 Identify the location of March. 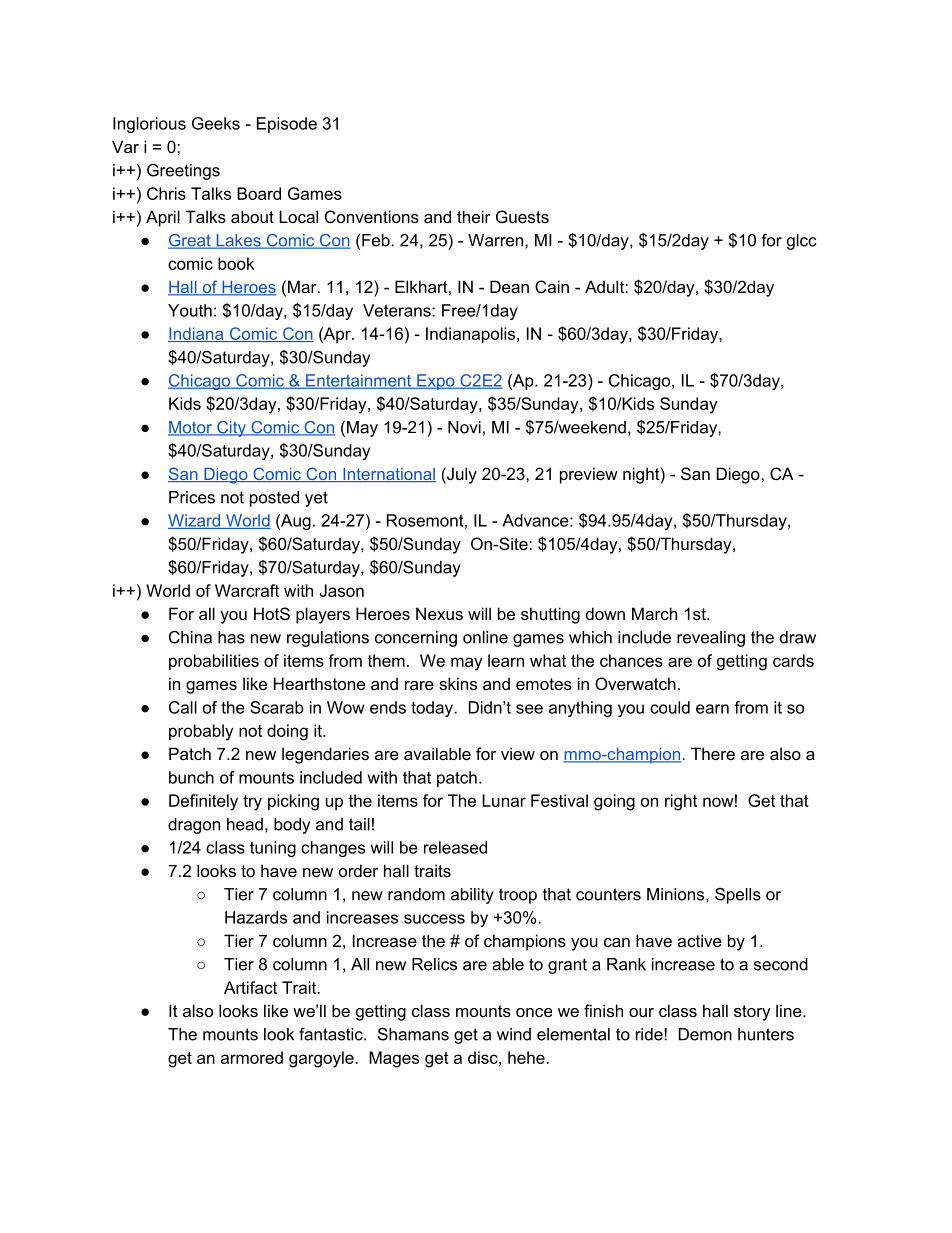
(654, 613).
